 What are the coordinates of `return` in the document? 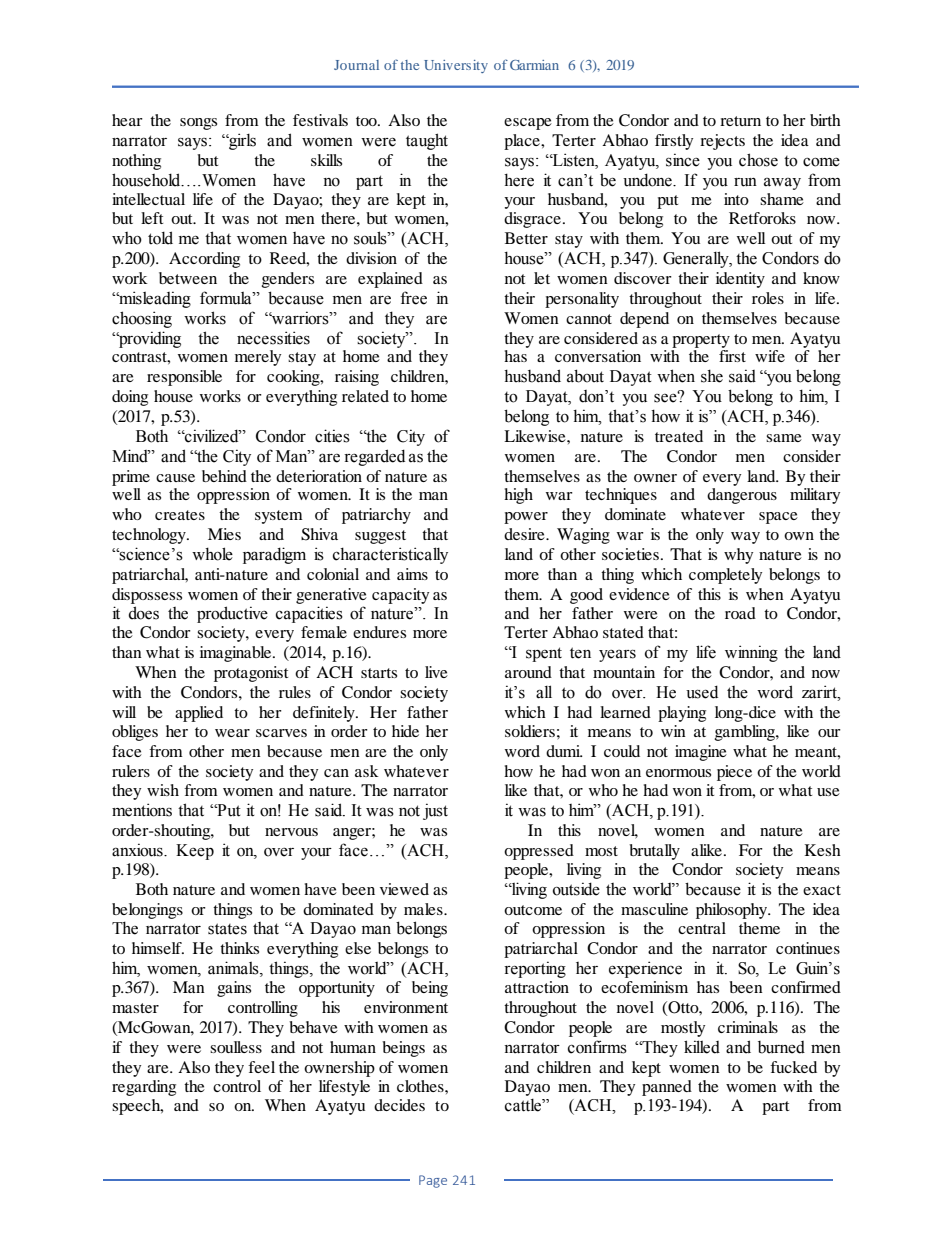 It's located at (740, 121).
